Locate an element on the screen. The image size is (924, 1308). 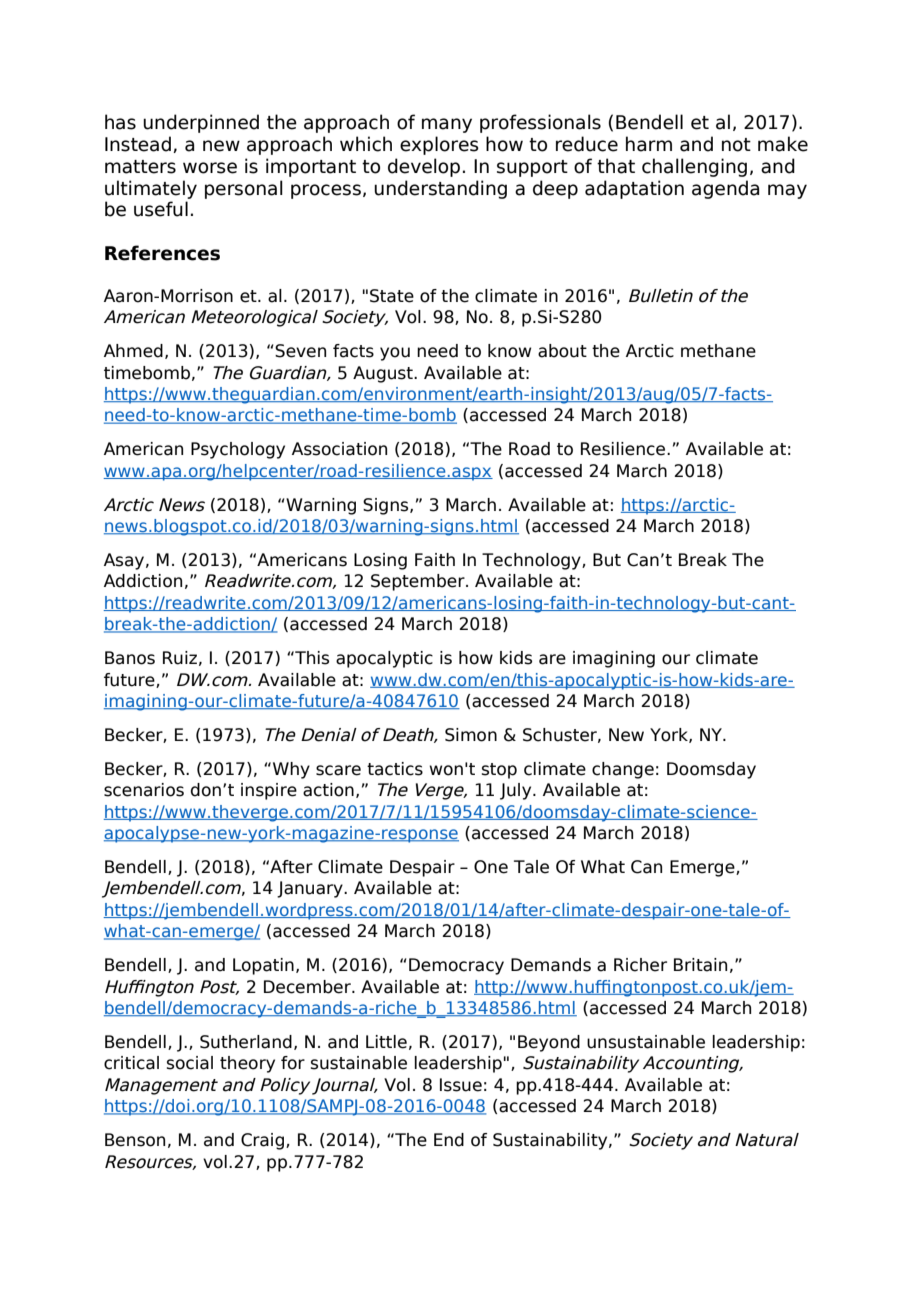
social is located at coordinates (190, 1063).
